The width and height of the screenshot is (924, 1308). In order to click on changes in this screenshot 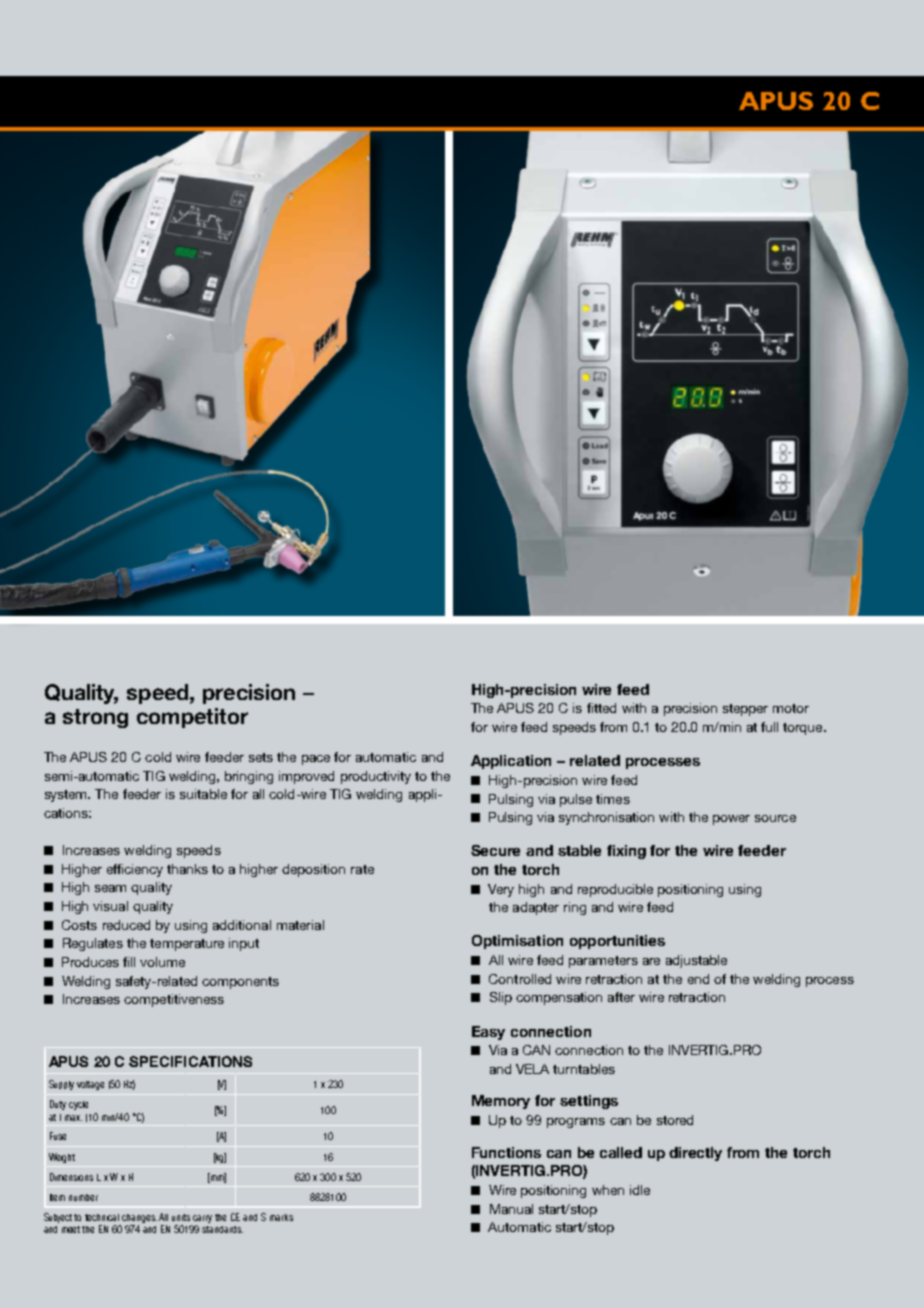, I will do `click(139, 1218)`.
